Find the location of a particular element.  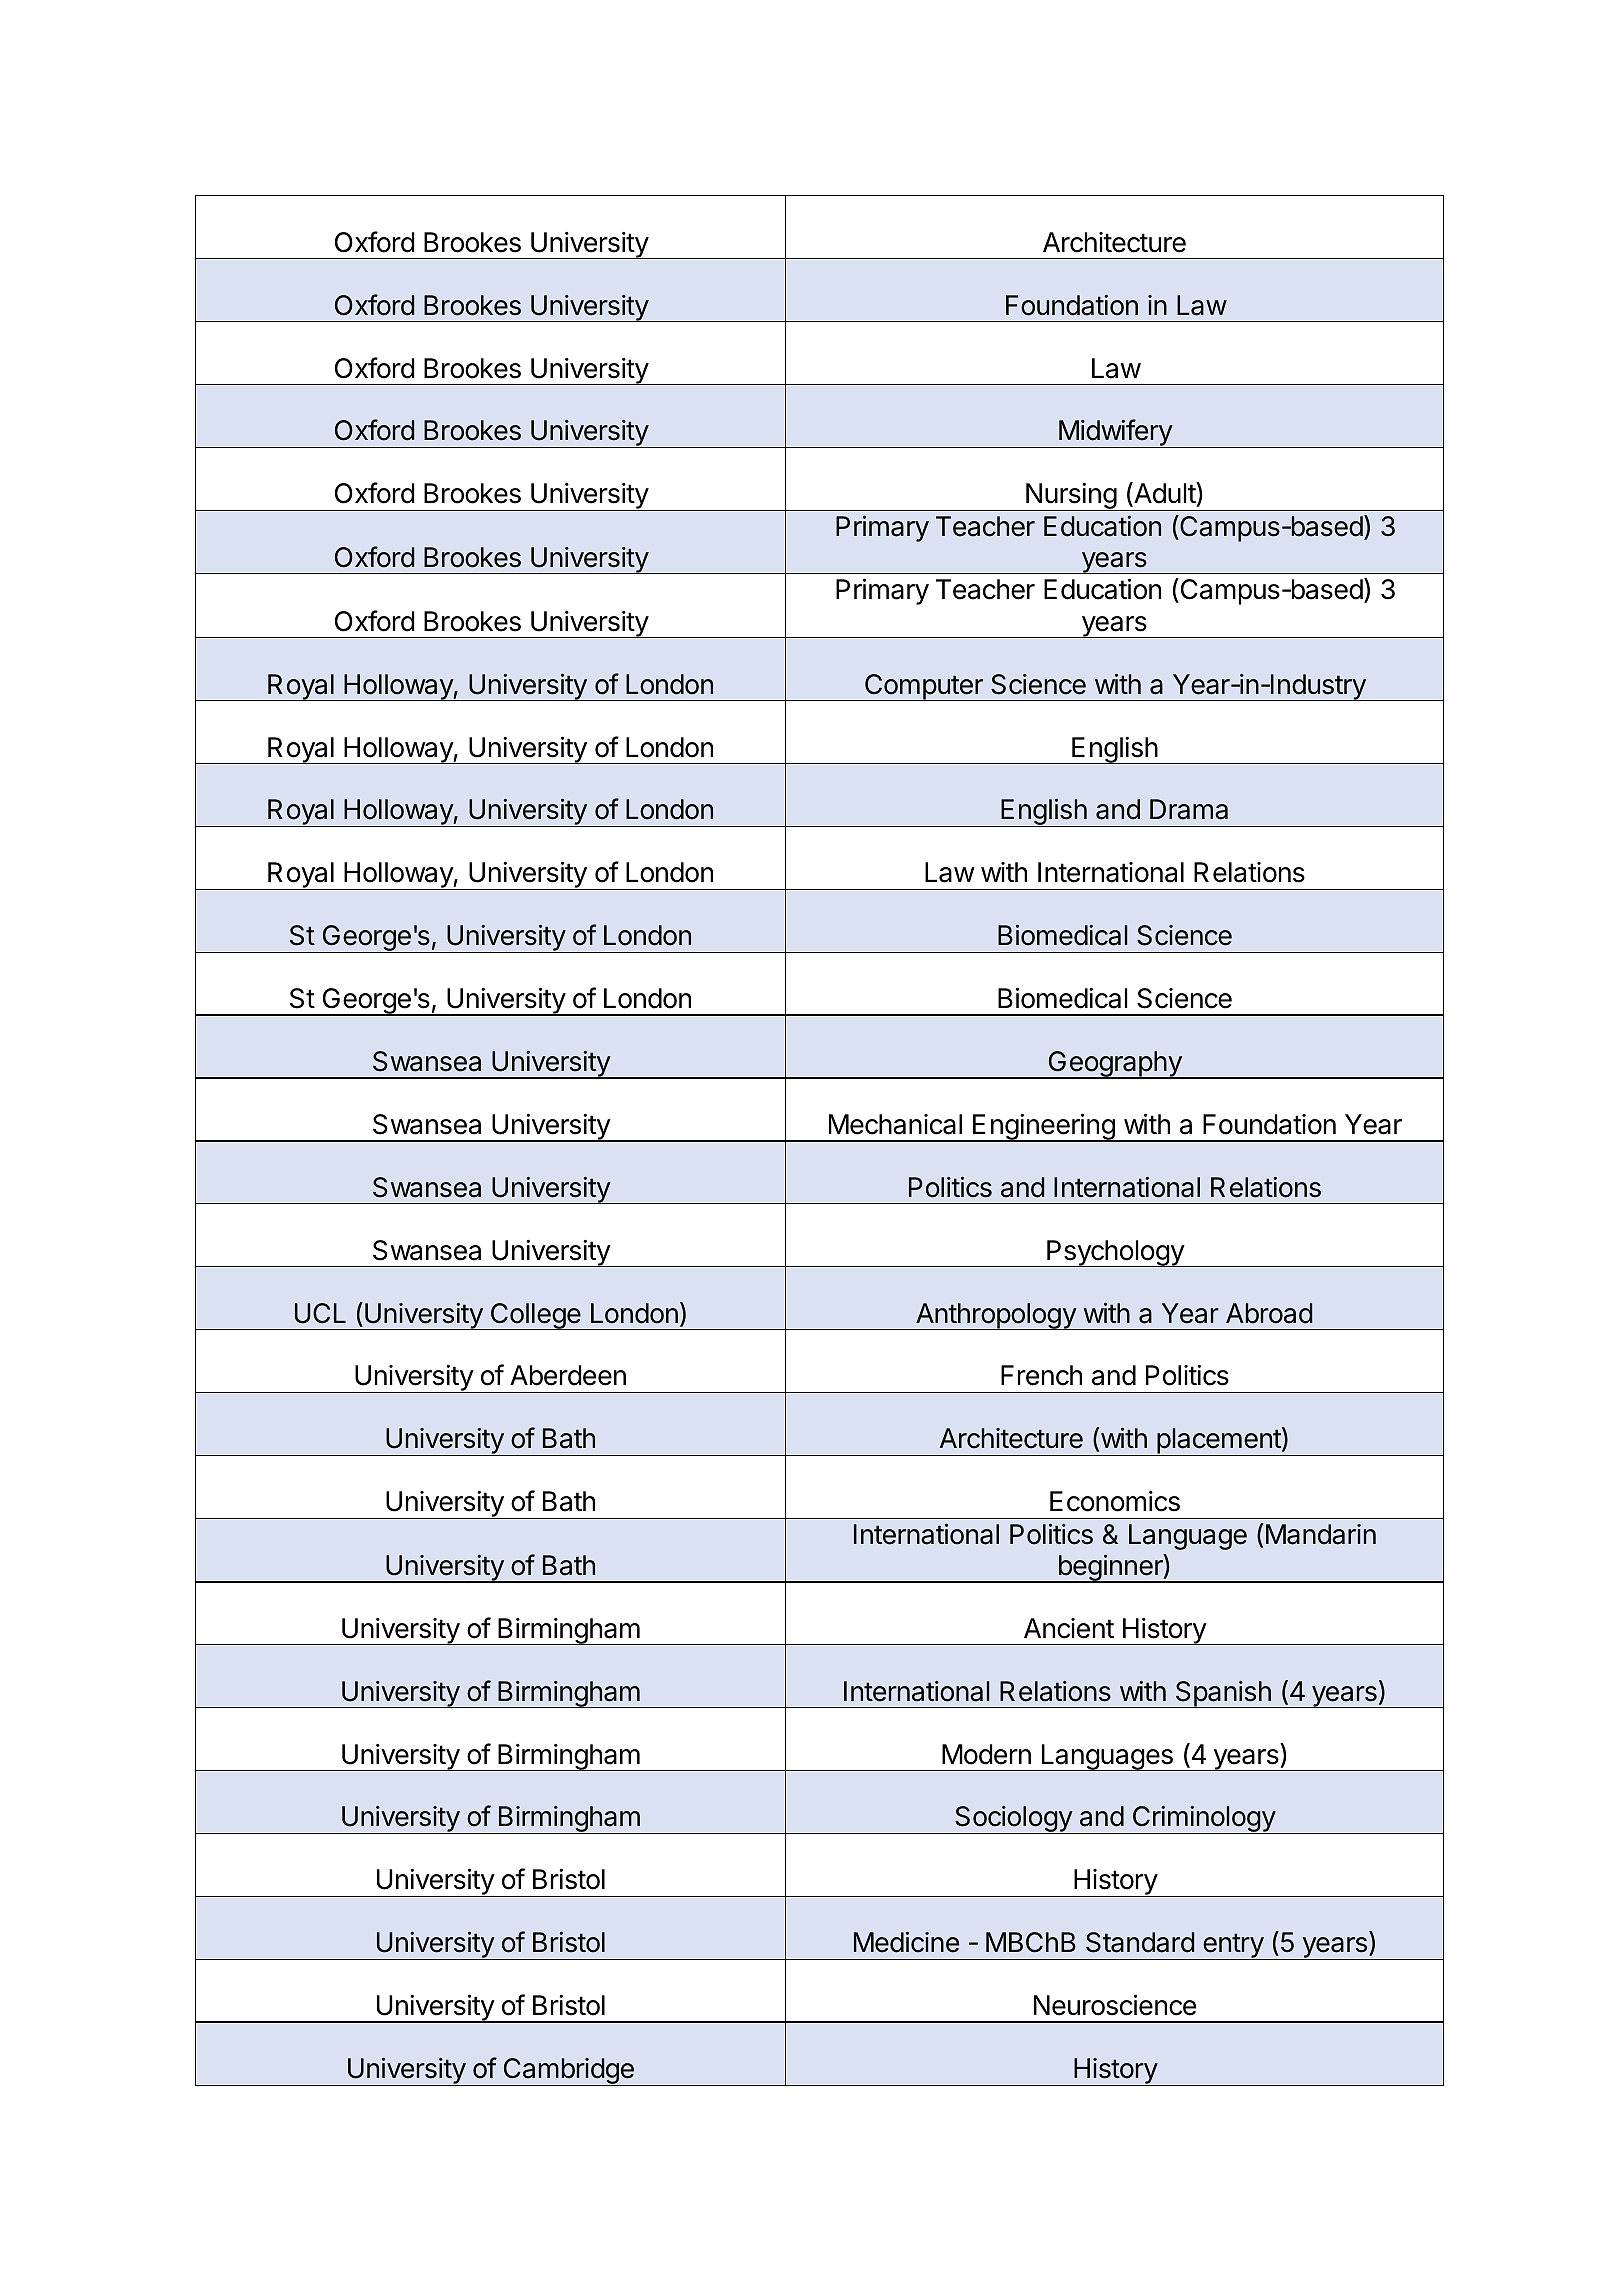

College is located at coordinates (535, 1316).
